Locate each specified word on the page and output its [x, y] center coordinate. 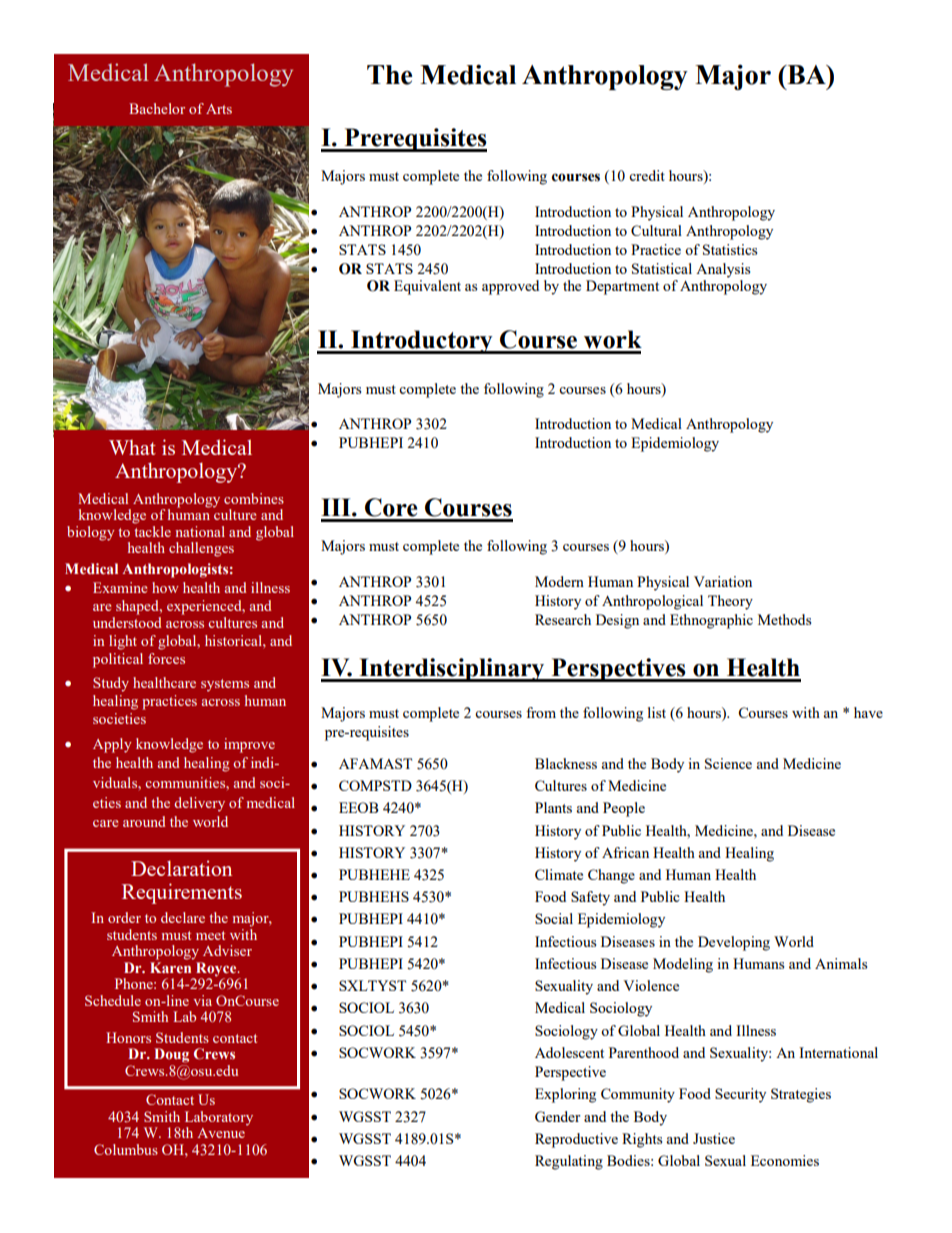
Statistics [730, 249]
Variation [723, 581]
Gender [558, 1116]
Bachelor [157, 108]
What [132, 447]
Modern [559, 581]
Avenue [221, 1133]
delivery [199, 804]
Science [728, 763]
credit [647, 175]
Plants [553, 807]
